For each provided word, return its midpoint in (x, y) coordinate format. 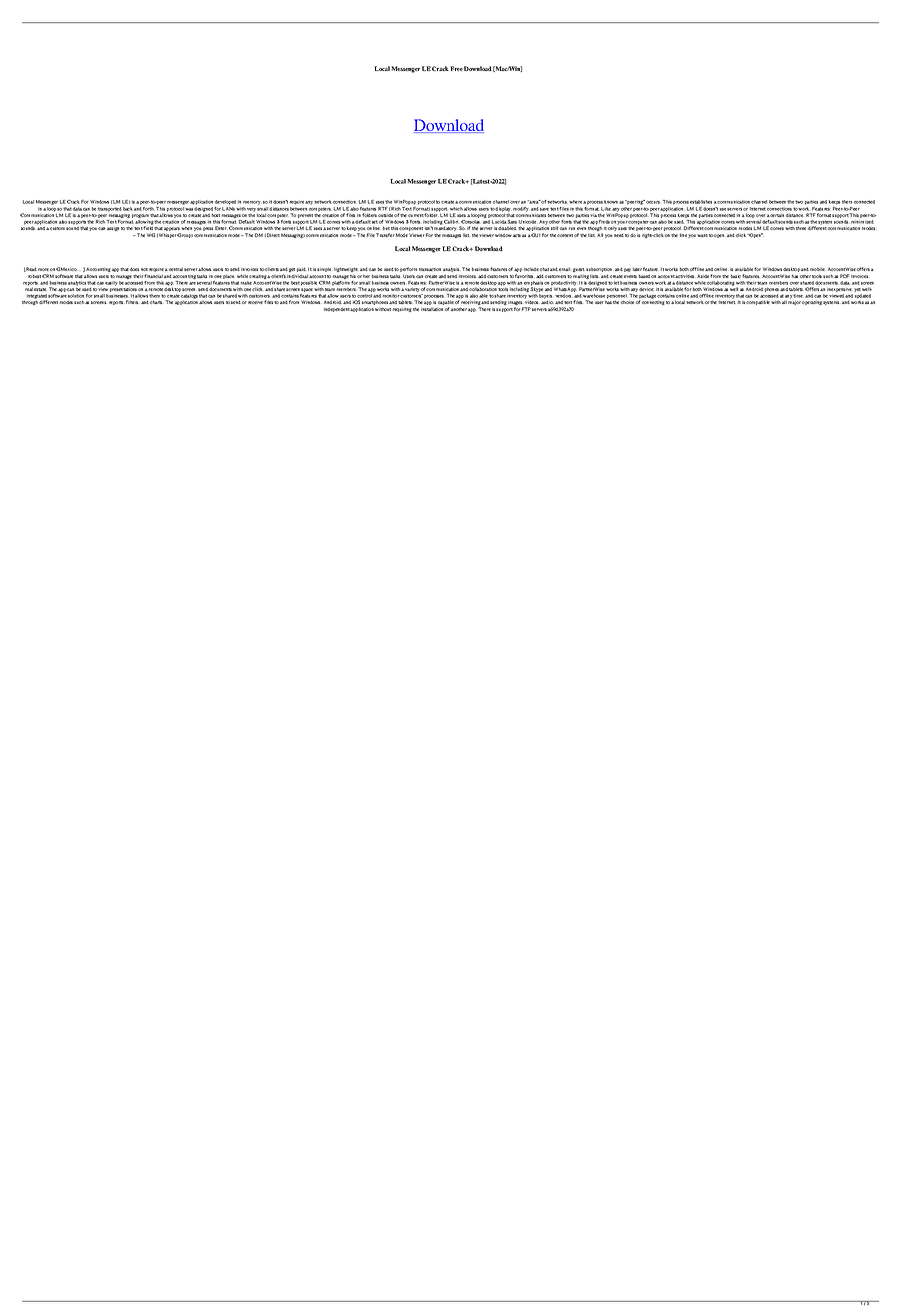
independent (337, 309)
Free (456, 68)
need (619, 235)
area (534, 202)
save (544, 209)
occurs (653, 202)
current (416, 215)
